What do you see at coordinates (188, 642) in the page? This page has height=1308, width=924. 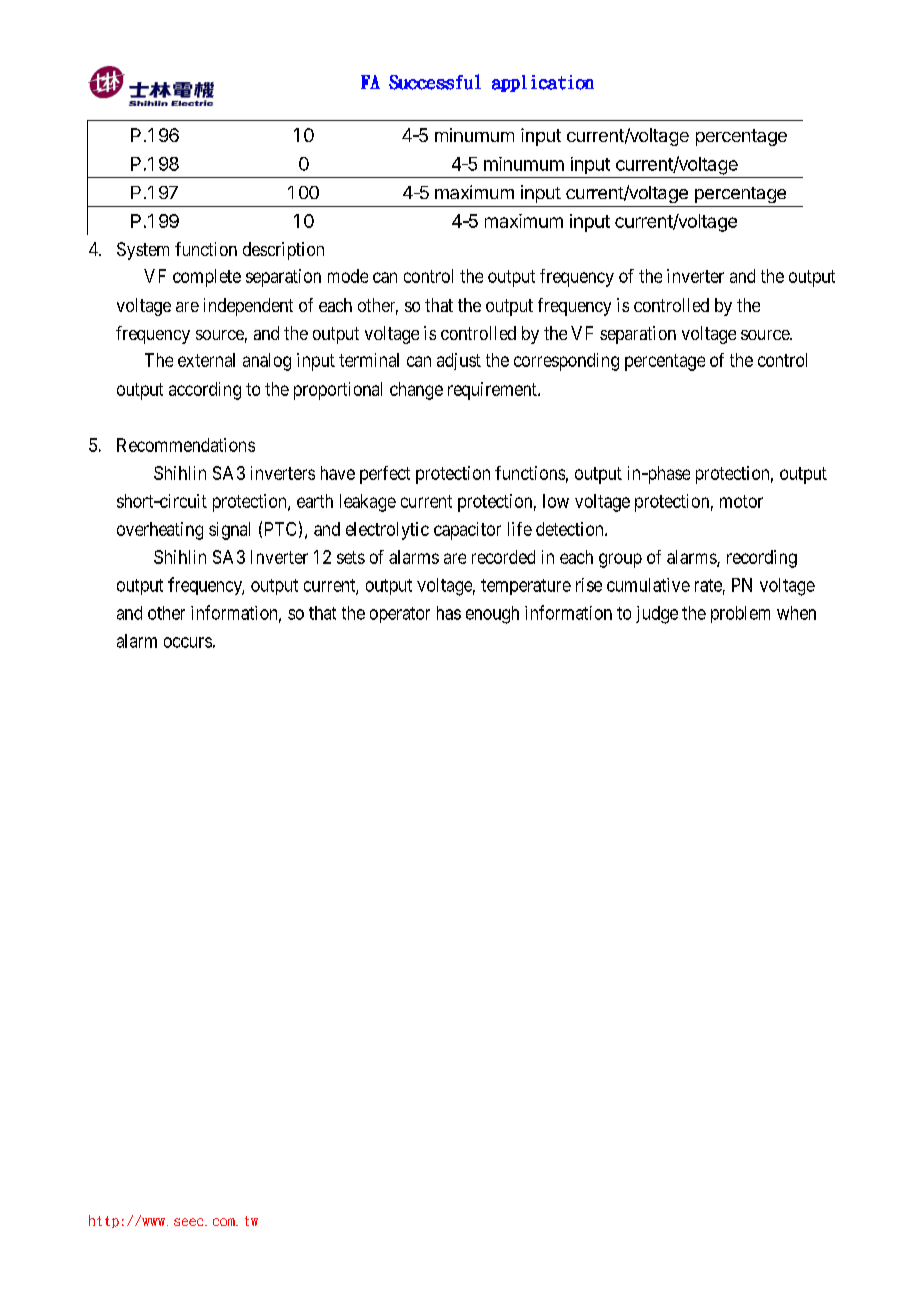 I see `occurs` at bounding box center [188, 642].
